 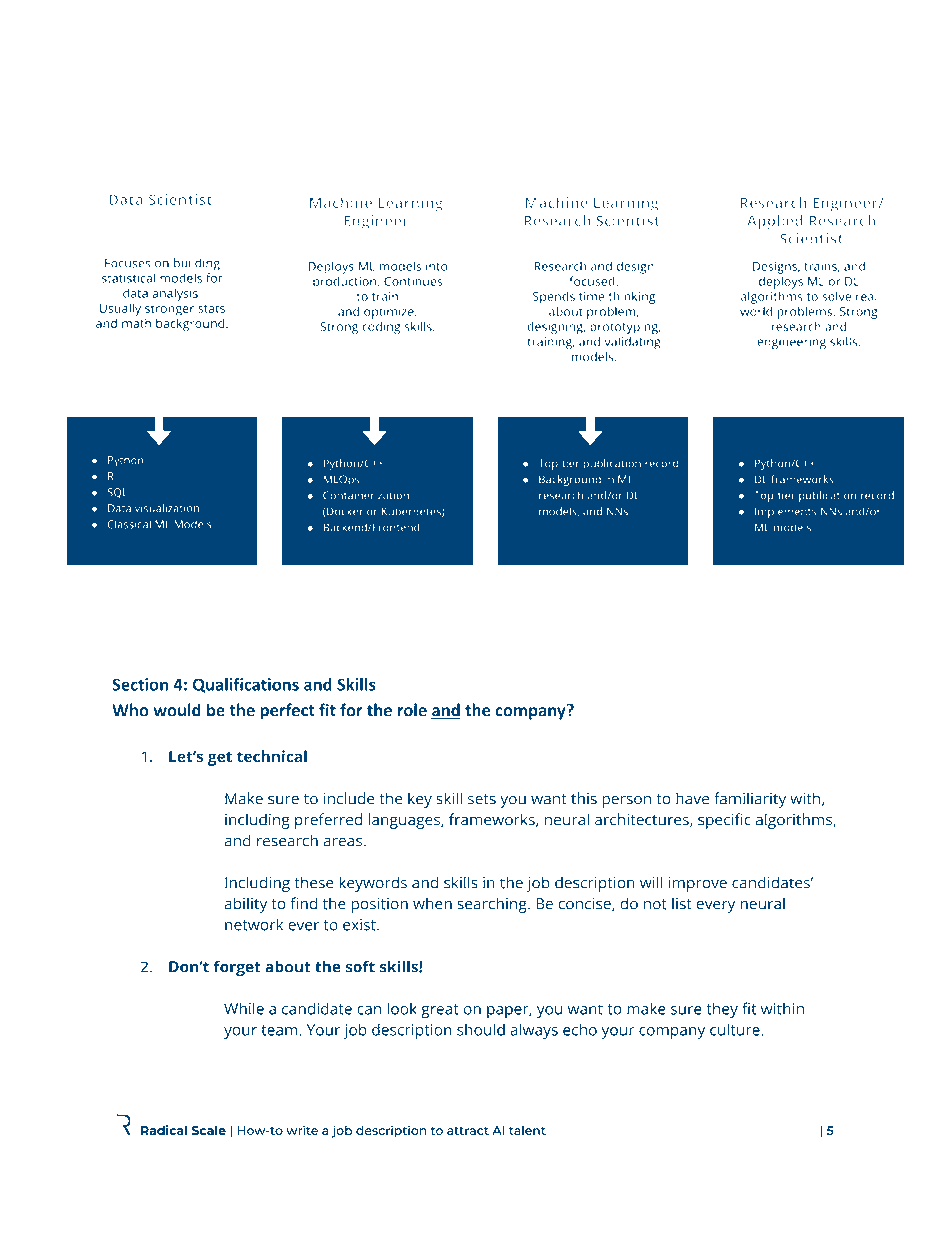 I want to click on role, so click(x=412, y=710).
